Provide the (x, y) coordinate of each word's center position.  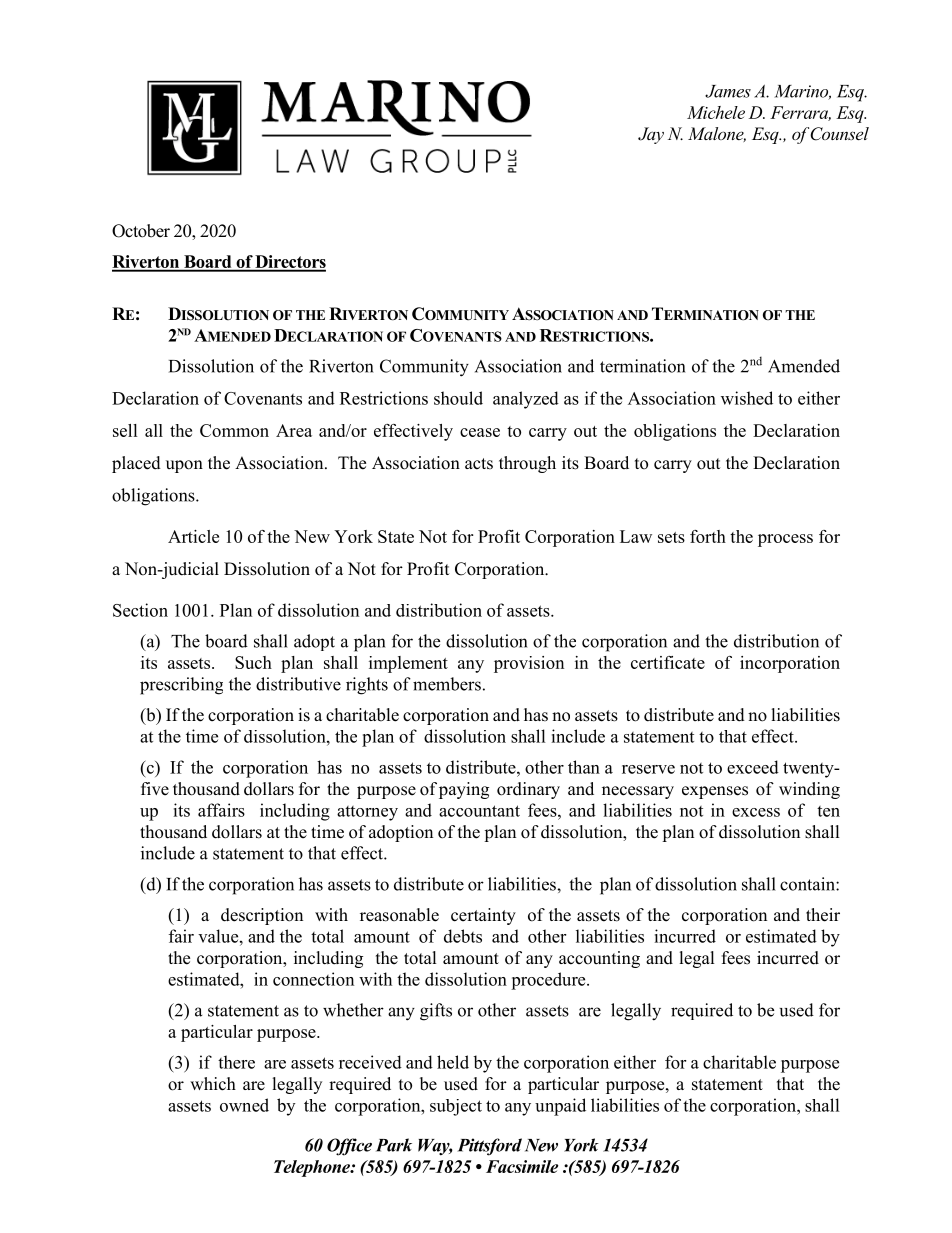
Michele (716, 112)
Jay (651, 135)
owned (244, 1105)
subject (456, 1107)
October (141, 231)
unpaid (560, 1107)
